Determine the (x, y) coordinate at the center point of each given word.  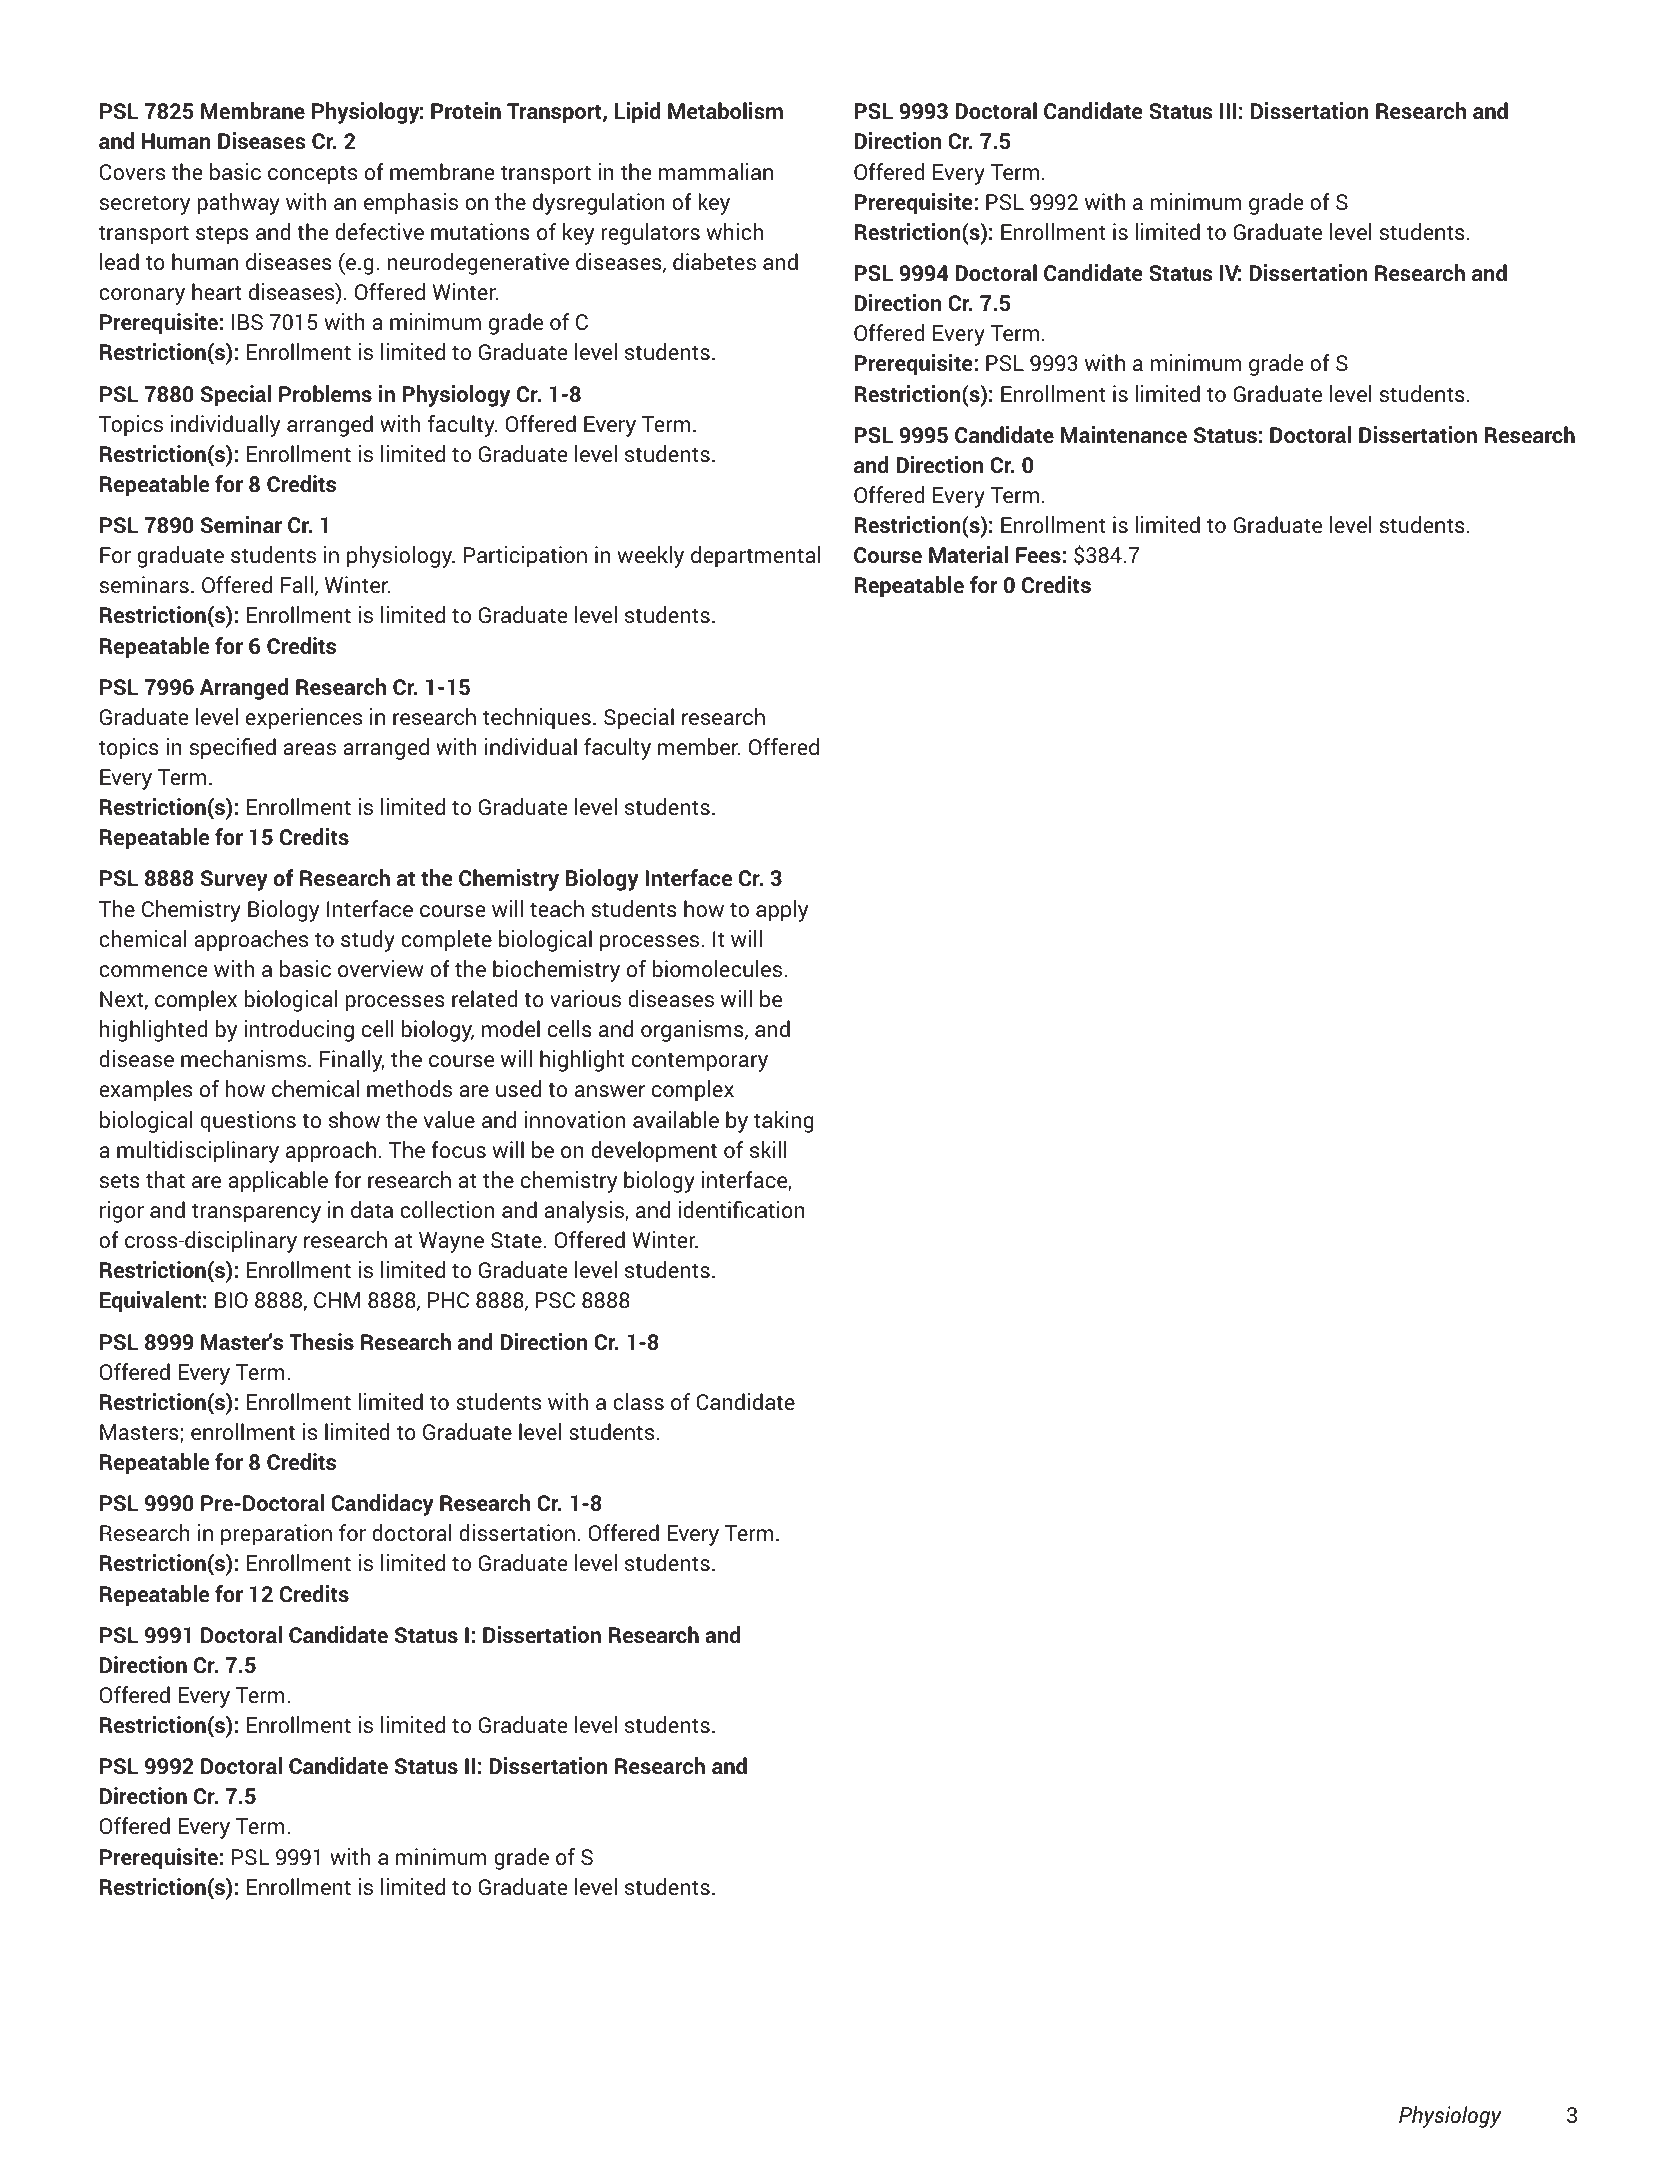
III (1228, 111)
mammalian (716, 171)
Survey (234, 880)
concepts (312, 175)
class (638, 1401)
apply (782, 911)
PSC (555, 1300)
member (699, 746)
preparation (276, 1535)
